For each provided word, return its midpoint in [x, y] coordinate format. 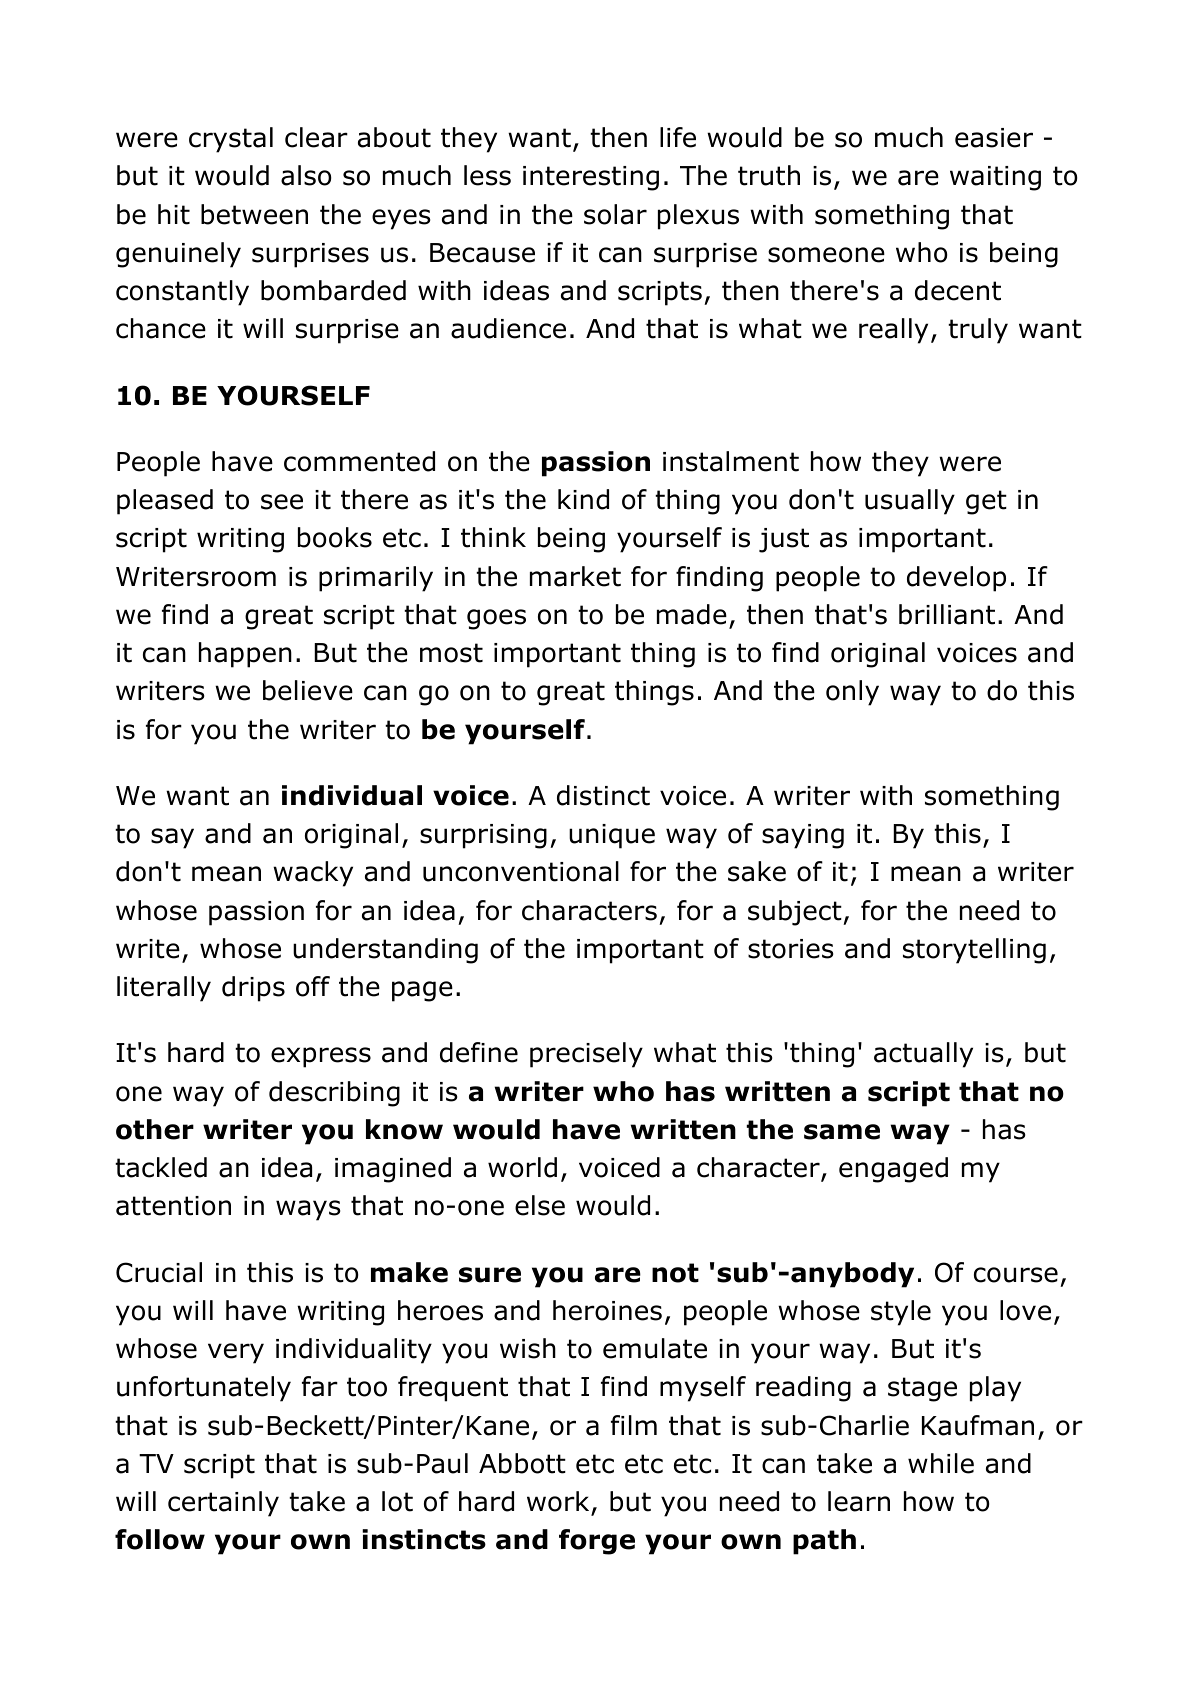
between [254, 214]
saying [803, 836]
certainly [223, 1504]
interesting [591, 178]
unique [612, 836]
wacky [313, 874]
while [941, 1463]
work [558, 1501]
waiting [995, 178]
